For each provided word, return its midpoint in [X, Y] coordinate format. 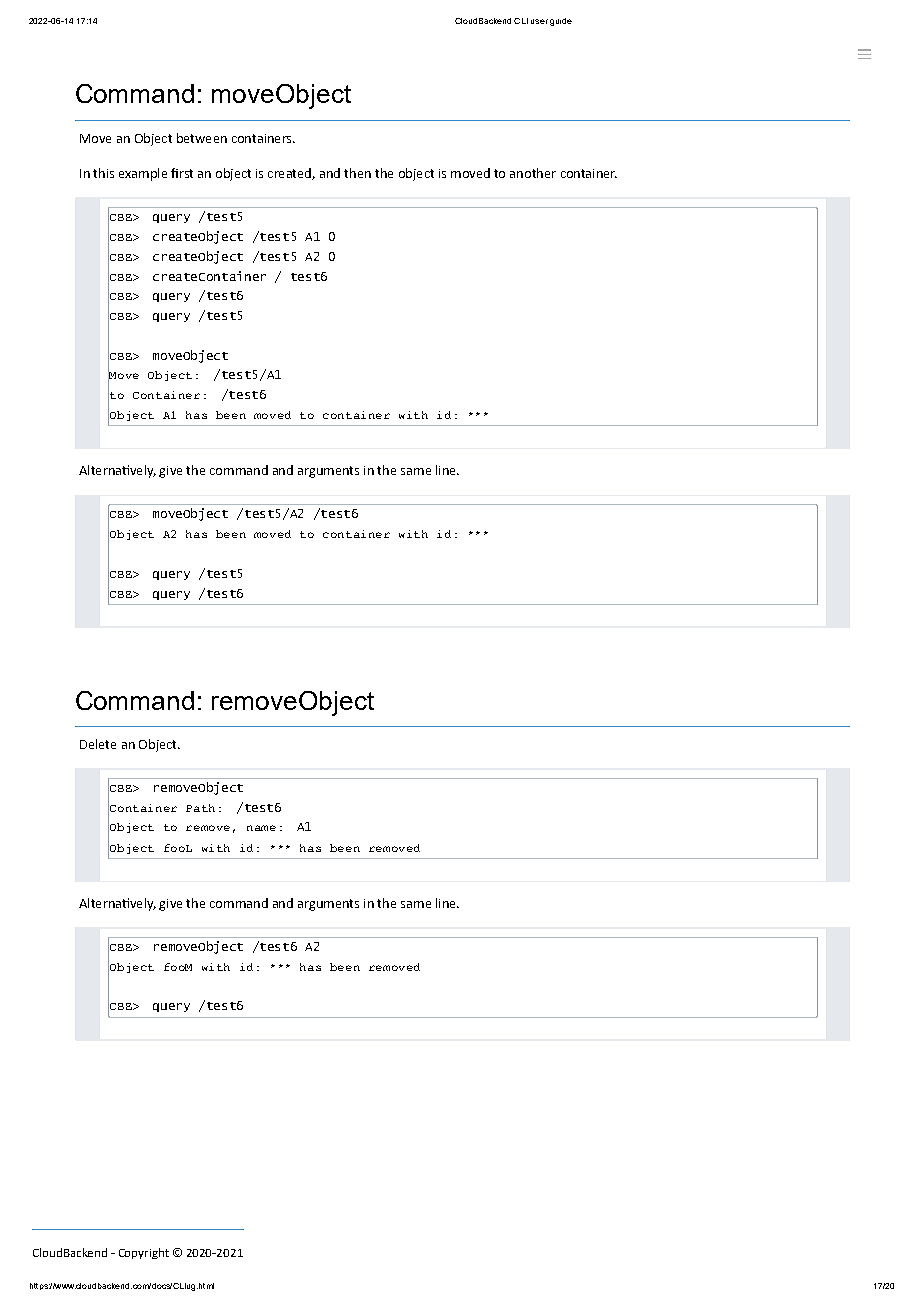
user [539, 21]
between [202, 138]
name [261, 828]
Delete [98, 744]
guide [561, 22]
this [103, 173]
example [143, 174]
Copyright [144, 1253]
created [290, 174]
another [533, 173]
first [182, 173]
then [357, 173]
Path [200, 808]
